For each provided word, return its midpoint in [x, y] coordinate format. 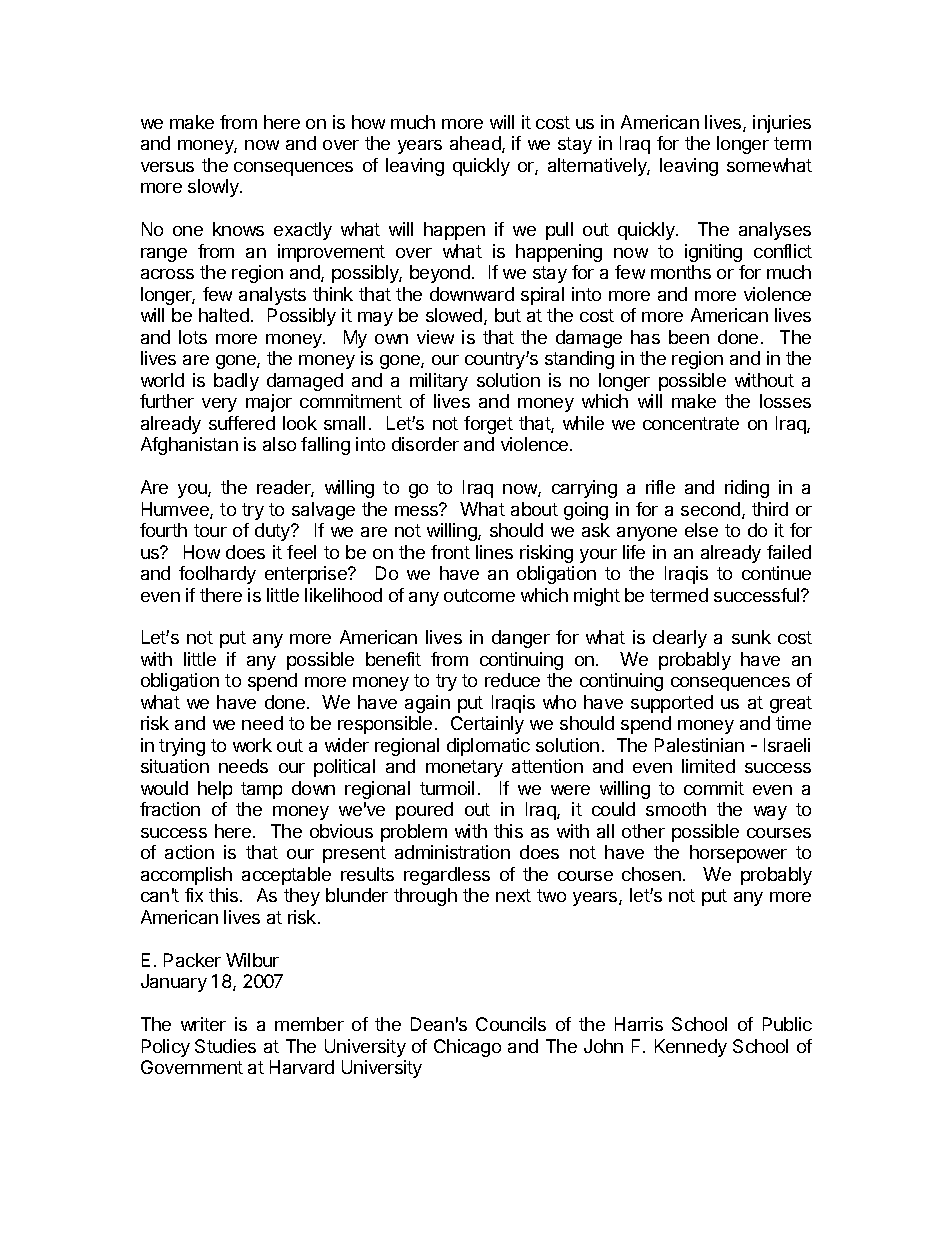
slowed [455, 316]
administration [452, 852]
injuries [782, 124]
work [252, 745]
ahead [476, 144]
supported [672, 704]
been [689, 337]
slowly [214, 188]
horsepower [738, 854]
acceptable [286, 876]
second [712, 510]
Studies [225, 1046]
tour [210, 530]
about [534, 509]
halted [224, 315]
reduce [512, 680]
